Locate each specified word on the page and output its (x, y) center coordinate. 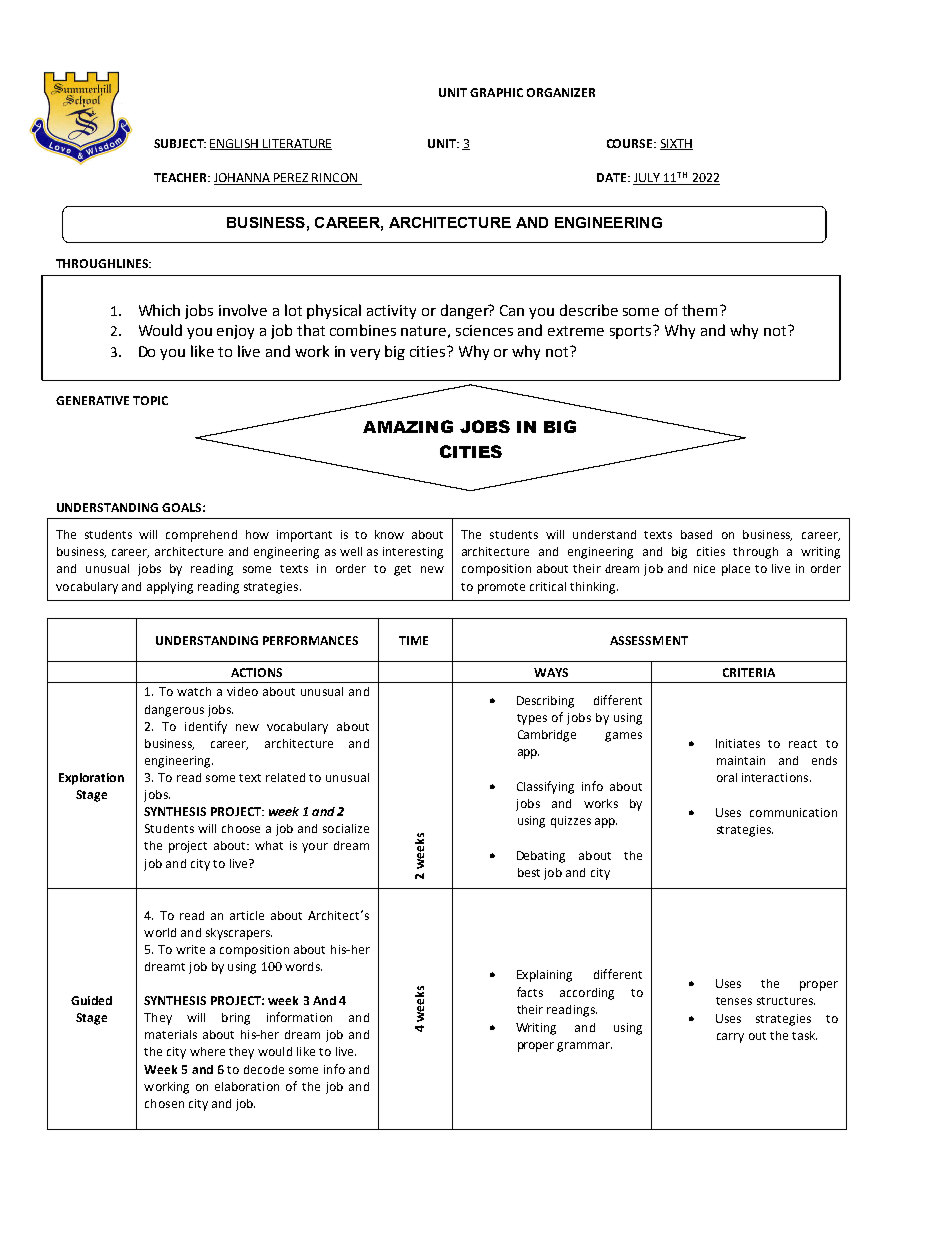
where (207, 1051)
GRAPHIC (496, 92)
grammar (584, 1047)
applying (170, 588)
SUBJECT (180, 143)
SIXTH (676, 144)
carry (730, 1038)
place (736, 570)
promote (501, 588)
